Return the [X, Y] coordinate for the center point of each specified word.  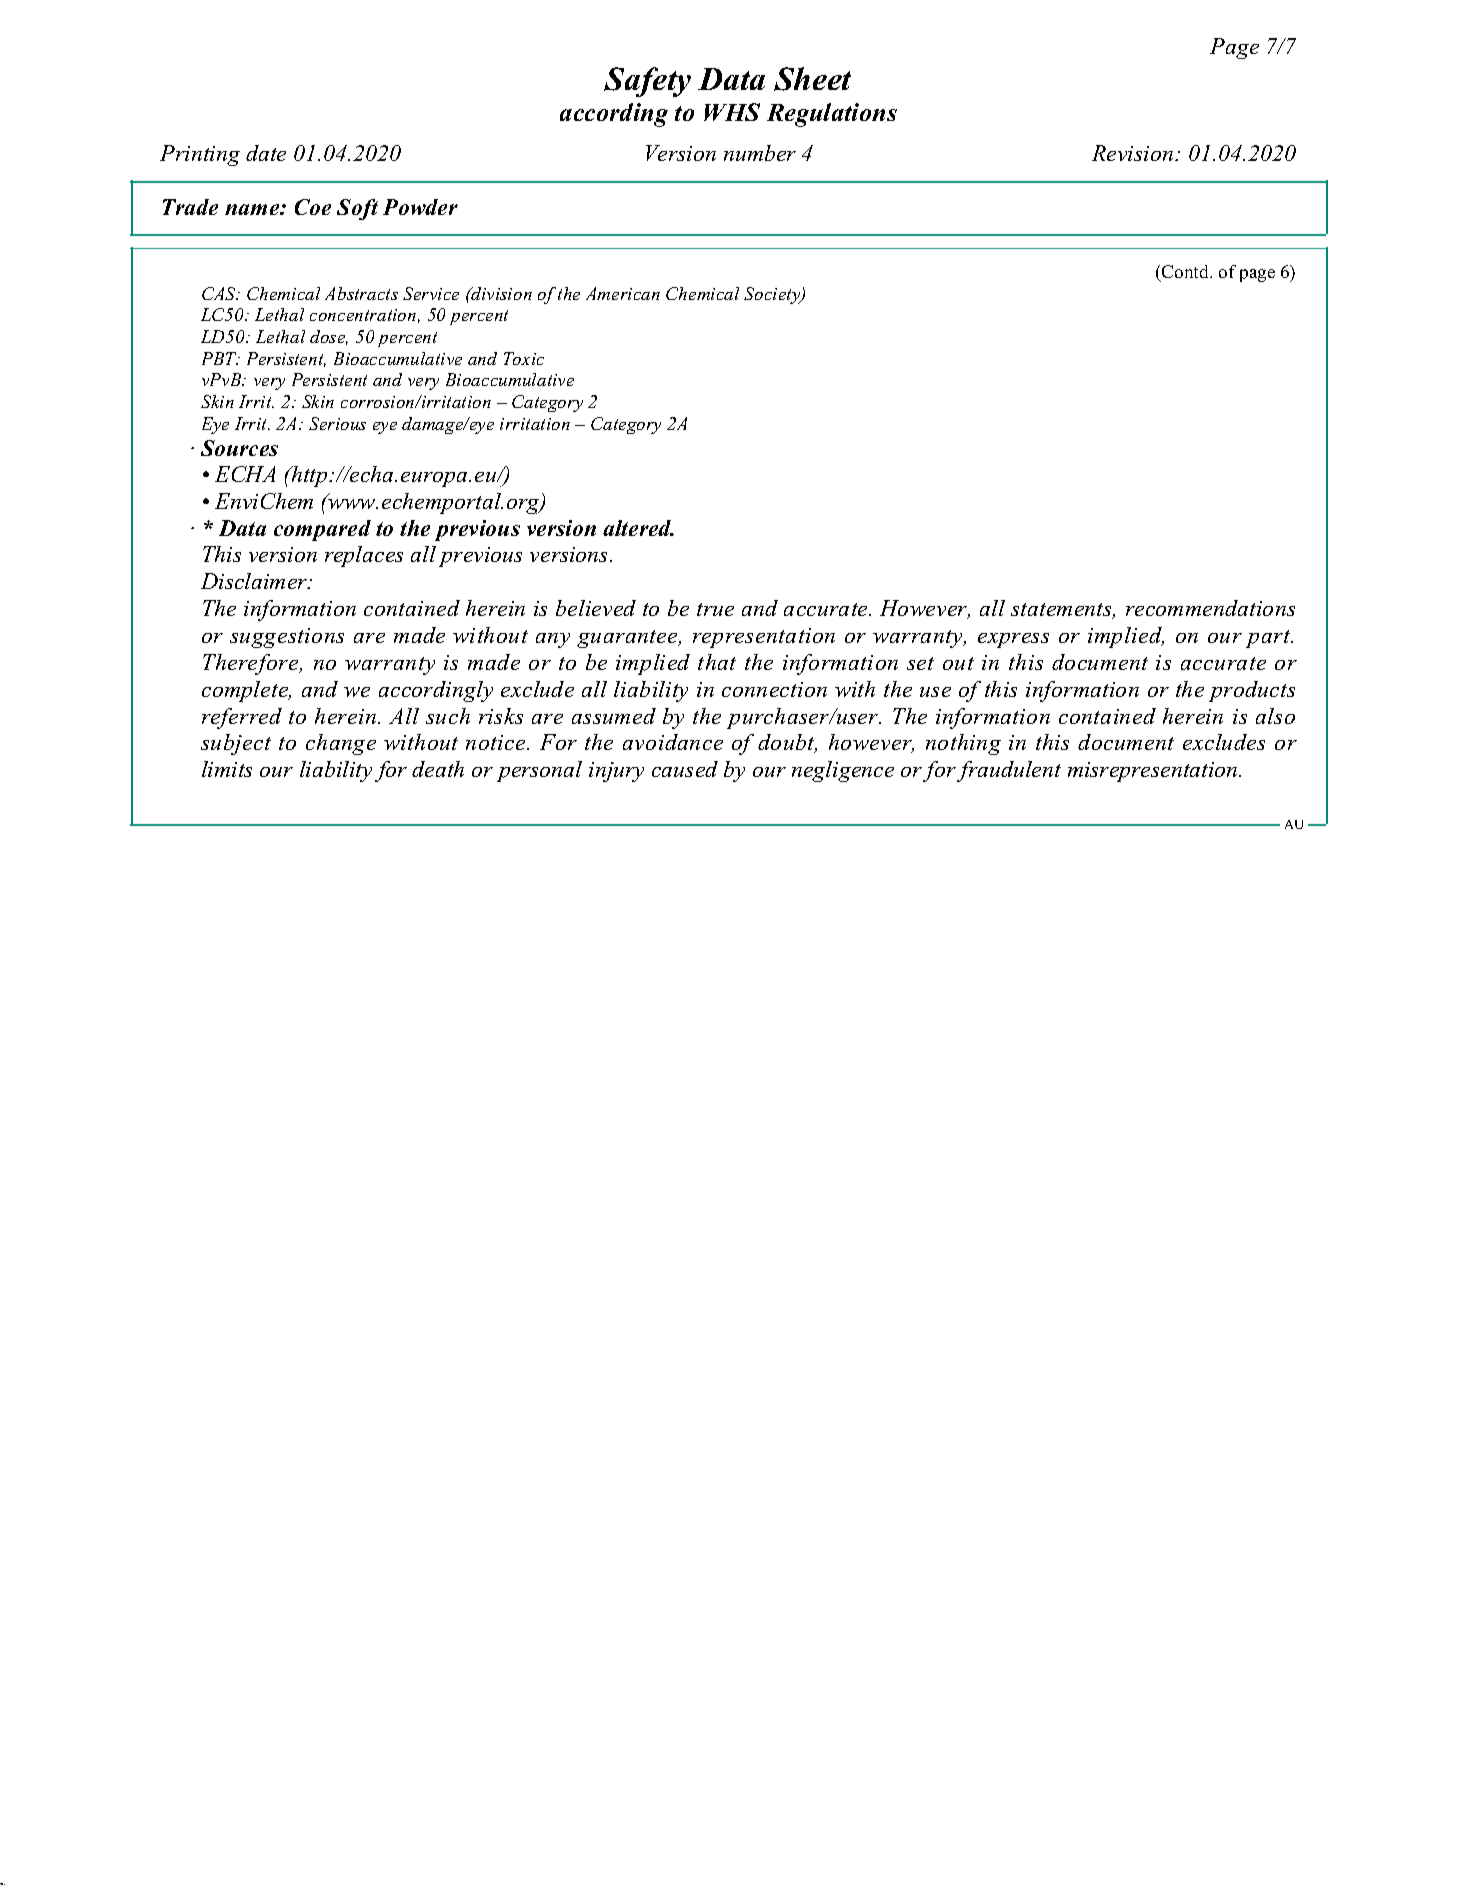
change [341, 744]
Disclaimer [255, 581]
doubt [787, 743]
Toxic [524, 358]
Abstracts [361, 293]
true [715, 609]
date [266, 153]
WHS [732, 112]
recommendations [1210, 608]
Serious [337, 423]
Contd [1186, 271]
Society [773, 295]
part [1269, 639]
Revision [1134, 153]
